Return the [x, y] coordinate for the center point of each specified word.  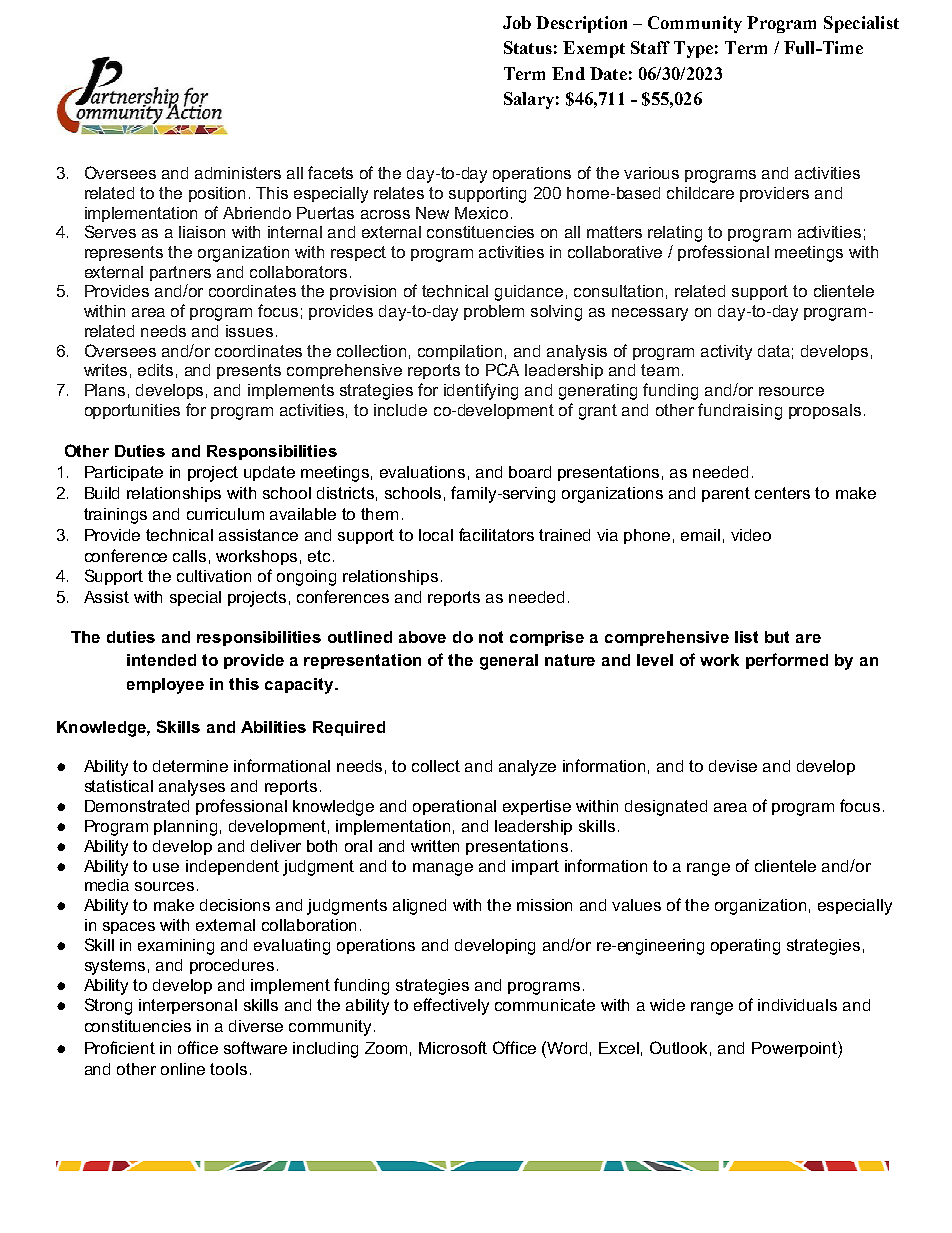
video [751, 535]
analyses [192, 788]
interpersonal [188, 1006]
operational [454, 807]
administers [238, 173]
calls [189, 556]
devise [733, 766]
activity [726, 352]
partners [180, 273]
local [436, 535]
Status [528, 47]
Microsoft [453, 1047]
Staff [650, 47]
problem [494, 312]
